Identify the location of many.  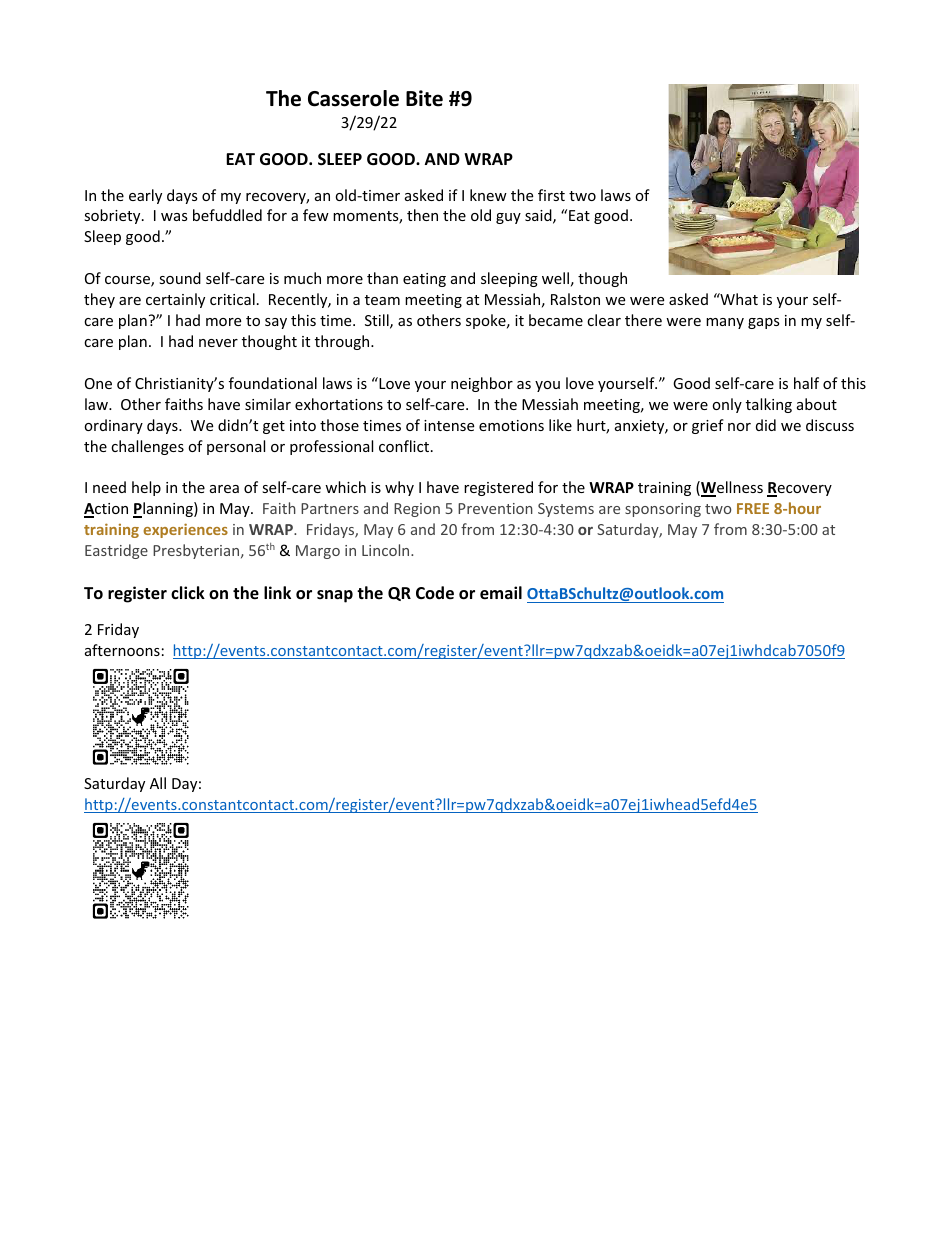
(725, 323).
